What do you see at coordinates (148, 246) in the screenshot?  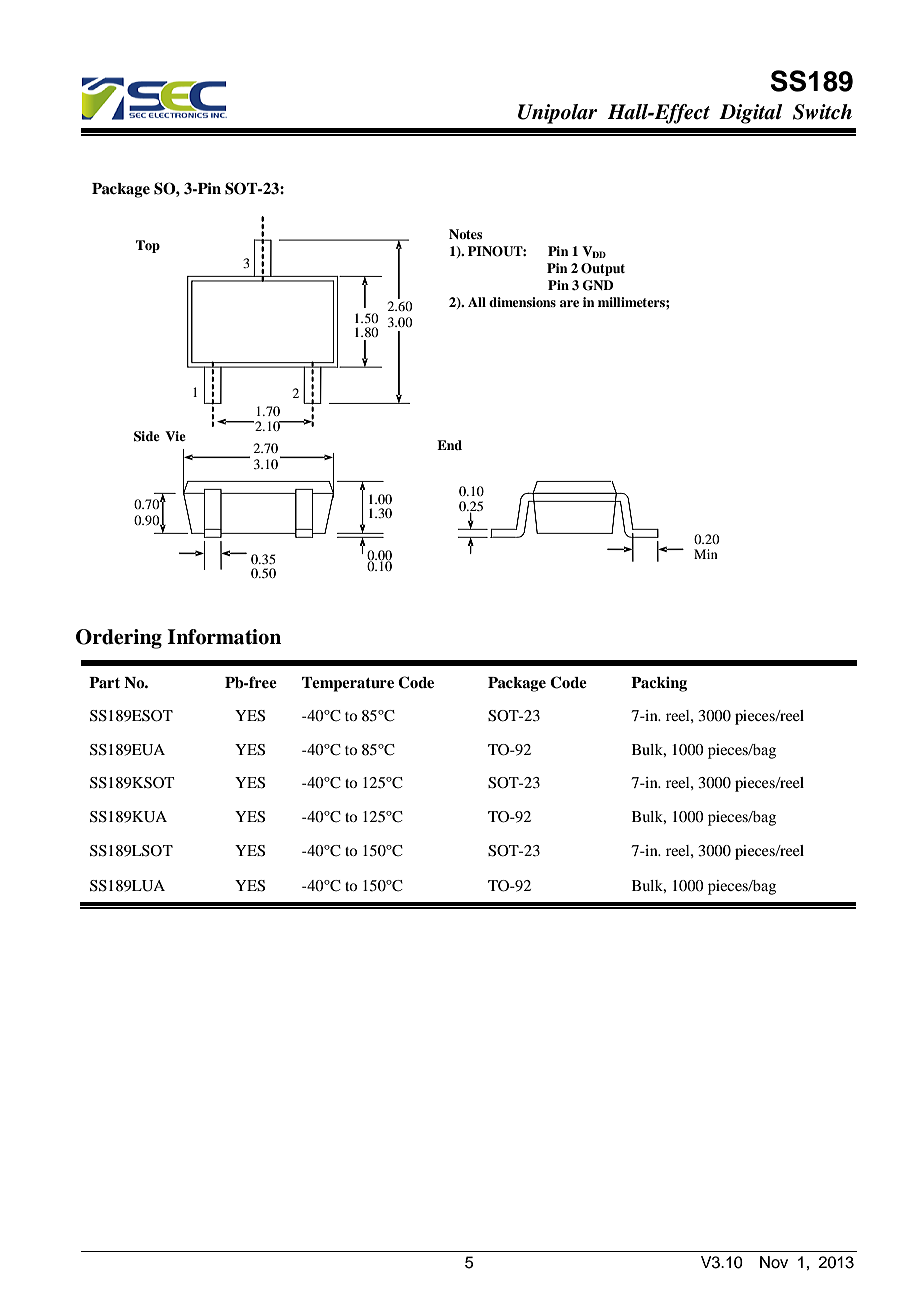 I see `Top` at bounding box center [148, 246].
